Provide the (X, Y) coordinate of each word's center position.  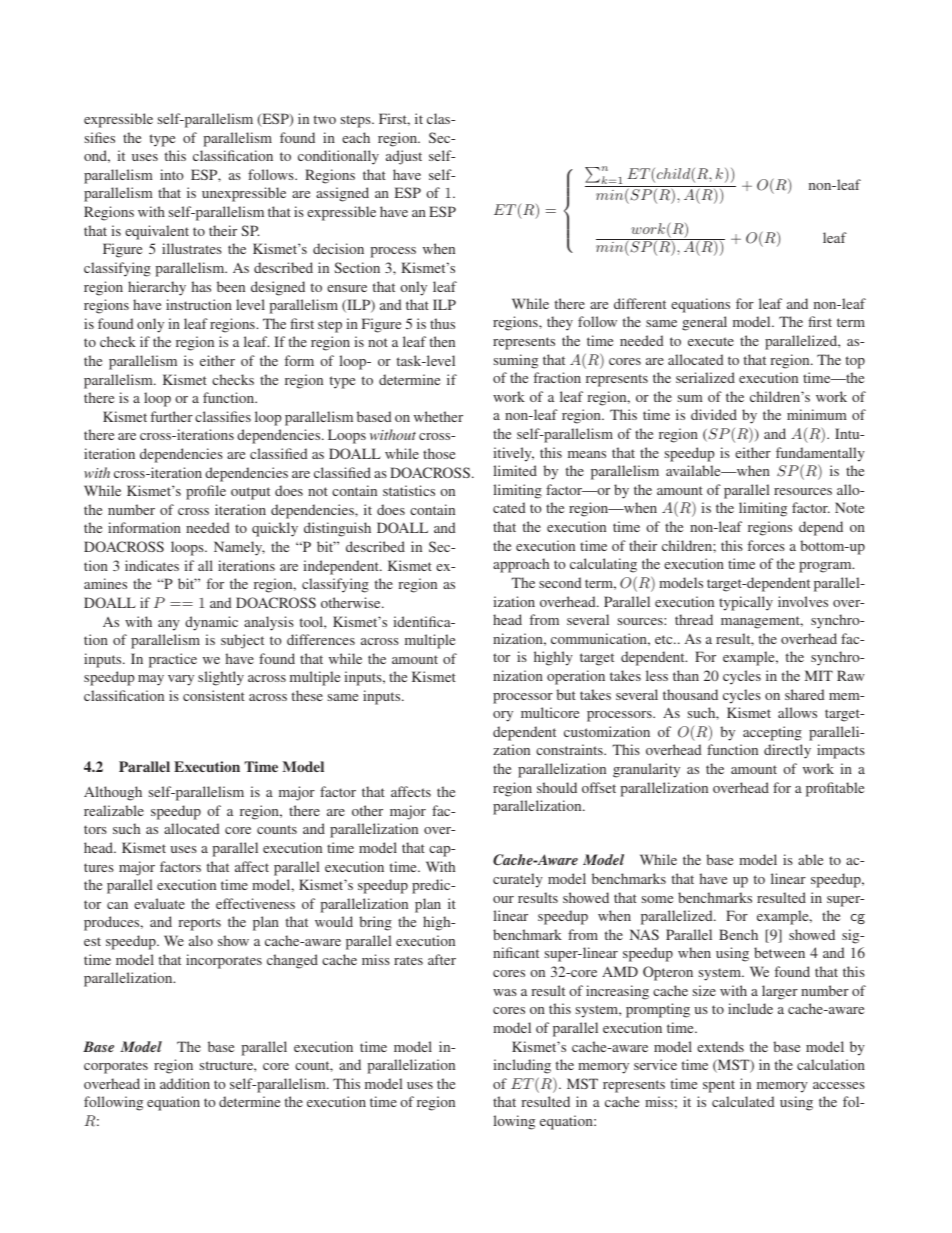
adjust (404, 157)
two (325, 119)
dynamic (211, 623)
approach (521, 565)
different (640, 303)
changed (292, 961)
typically (746, 603)
